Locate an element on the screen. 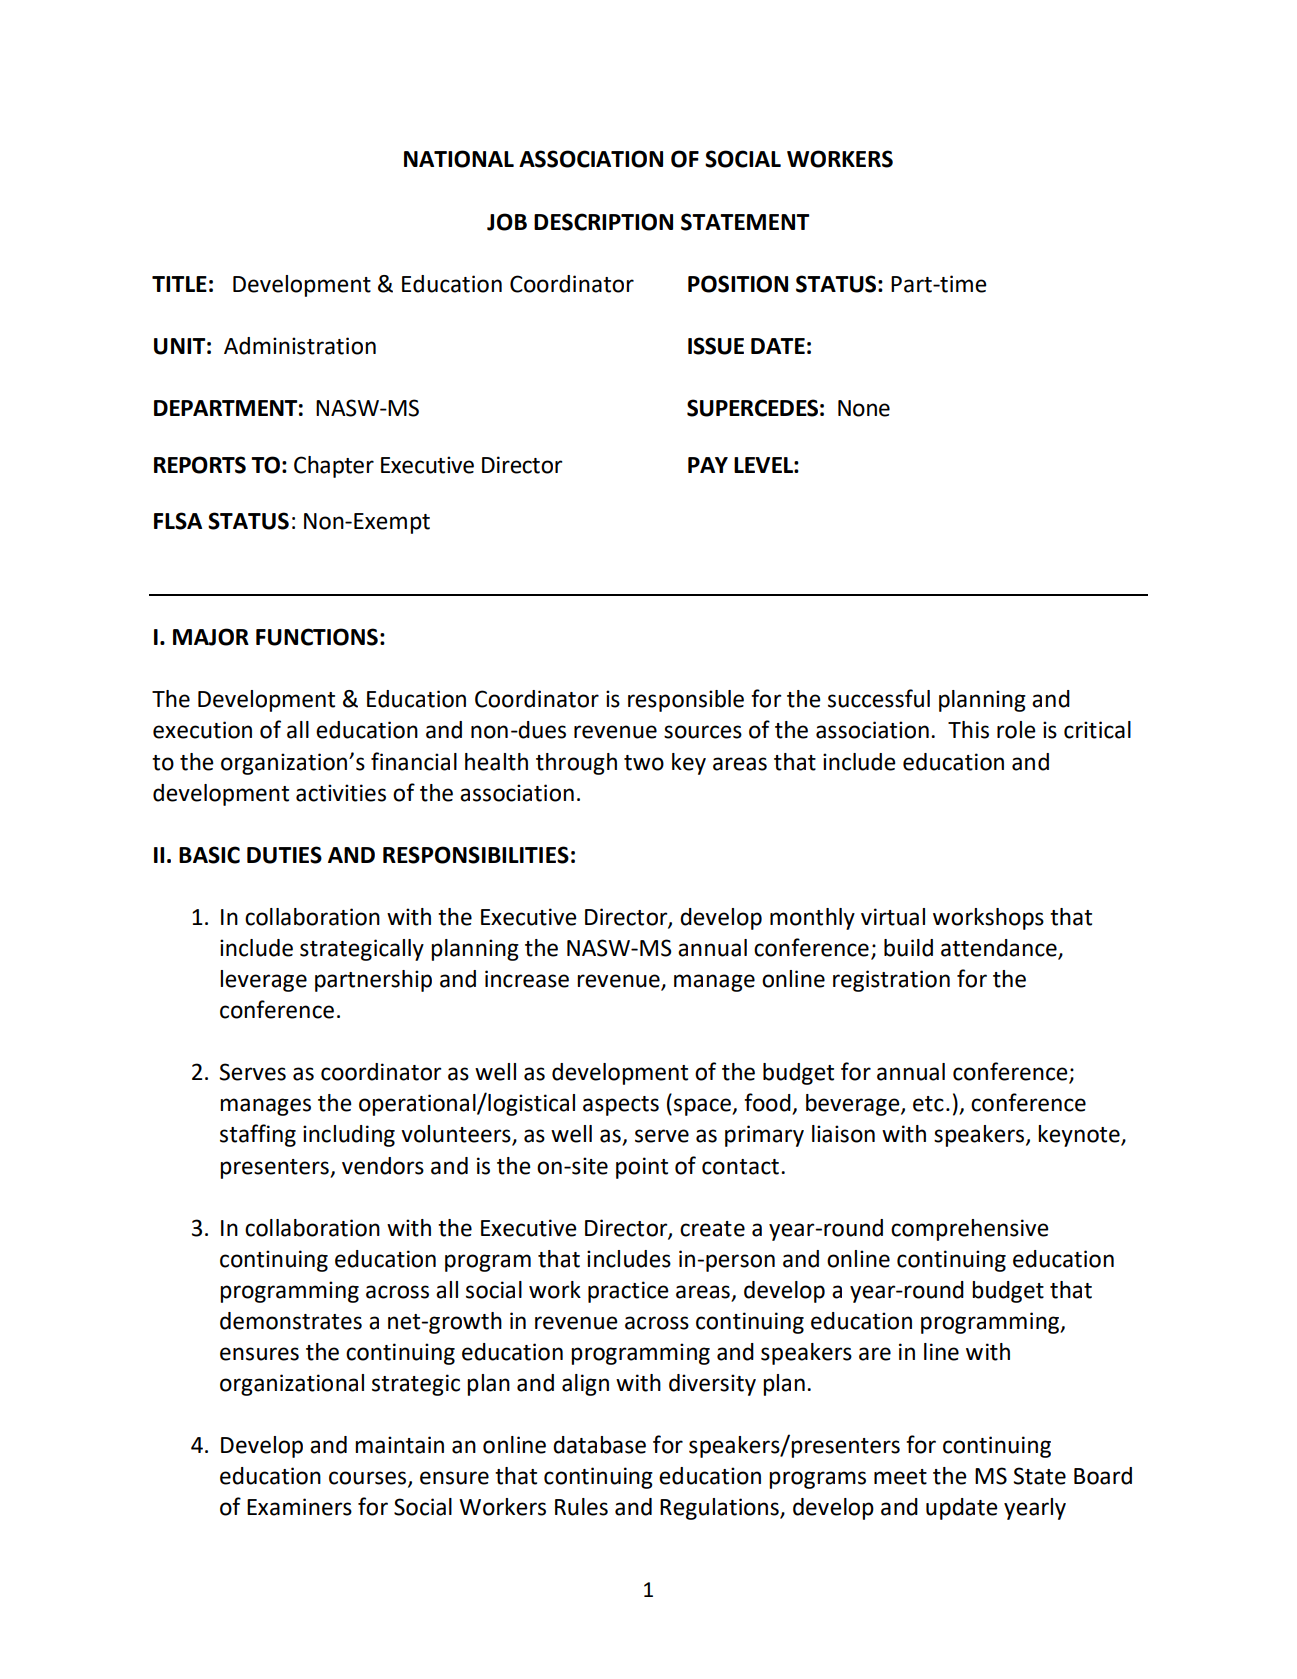 This screenshot has width=1297, height=1679. aspects is located at coordinates (621, 1106).
